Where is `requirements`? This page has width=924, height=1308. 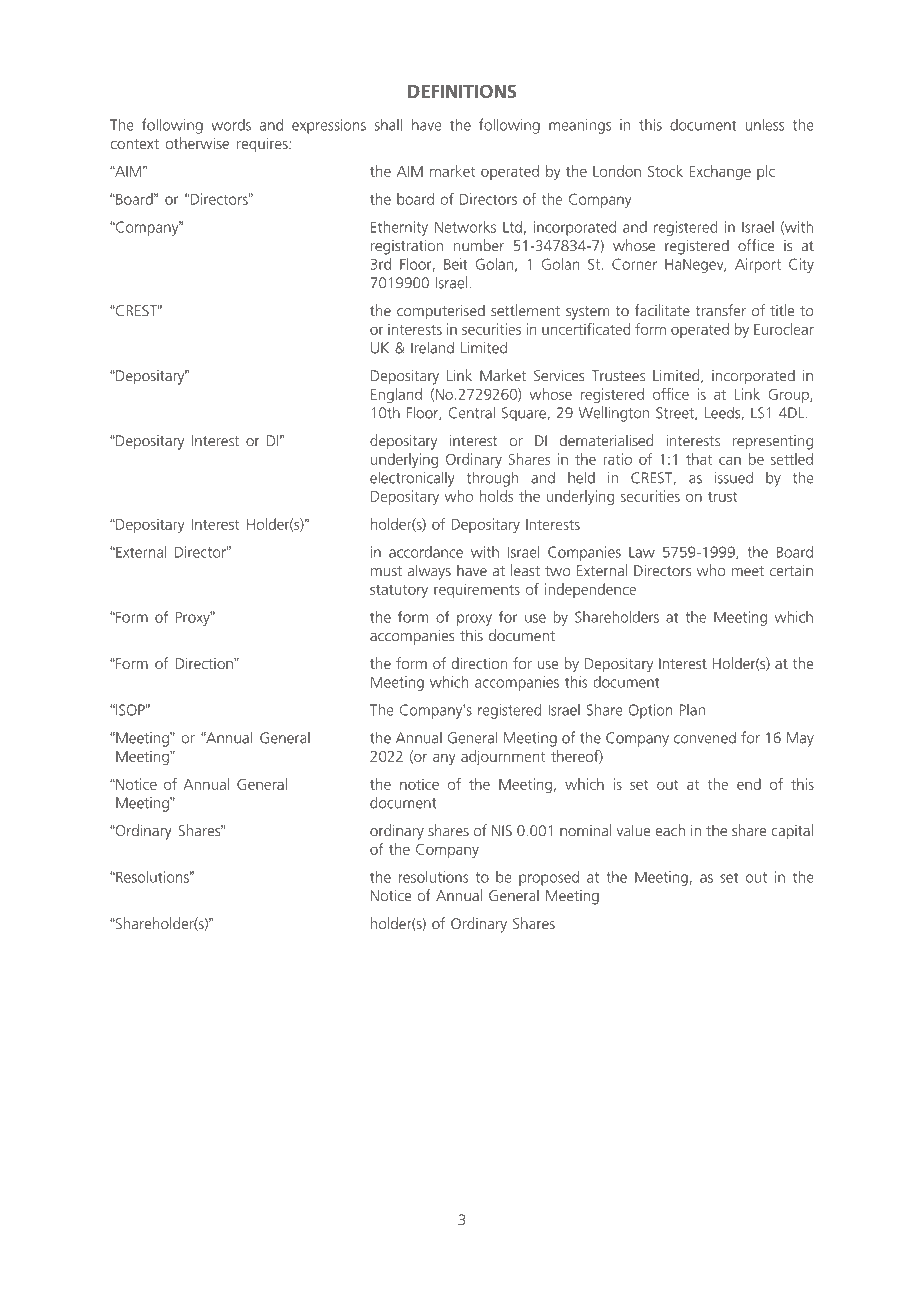
requirements is located at coordinates (477, 590).
